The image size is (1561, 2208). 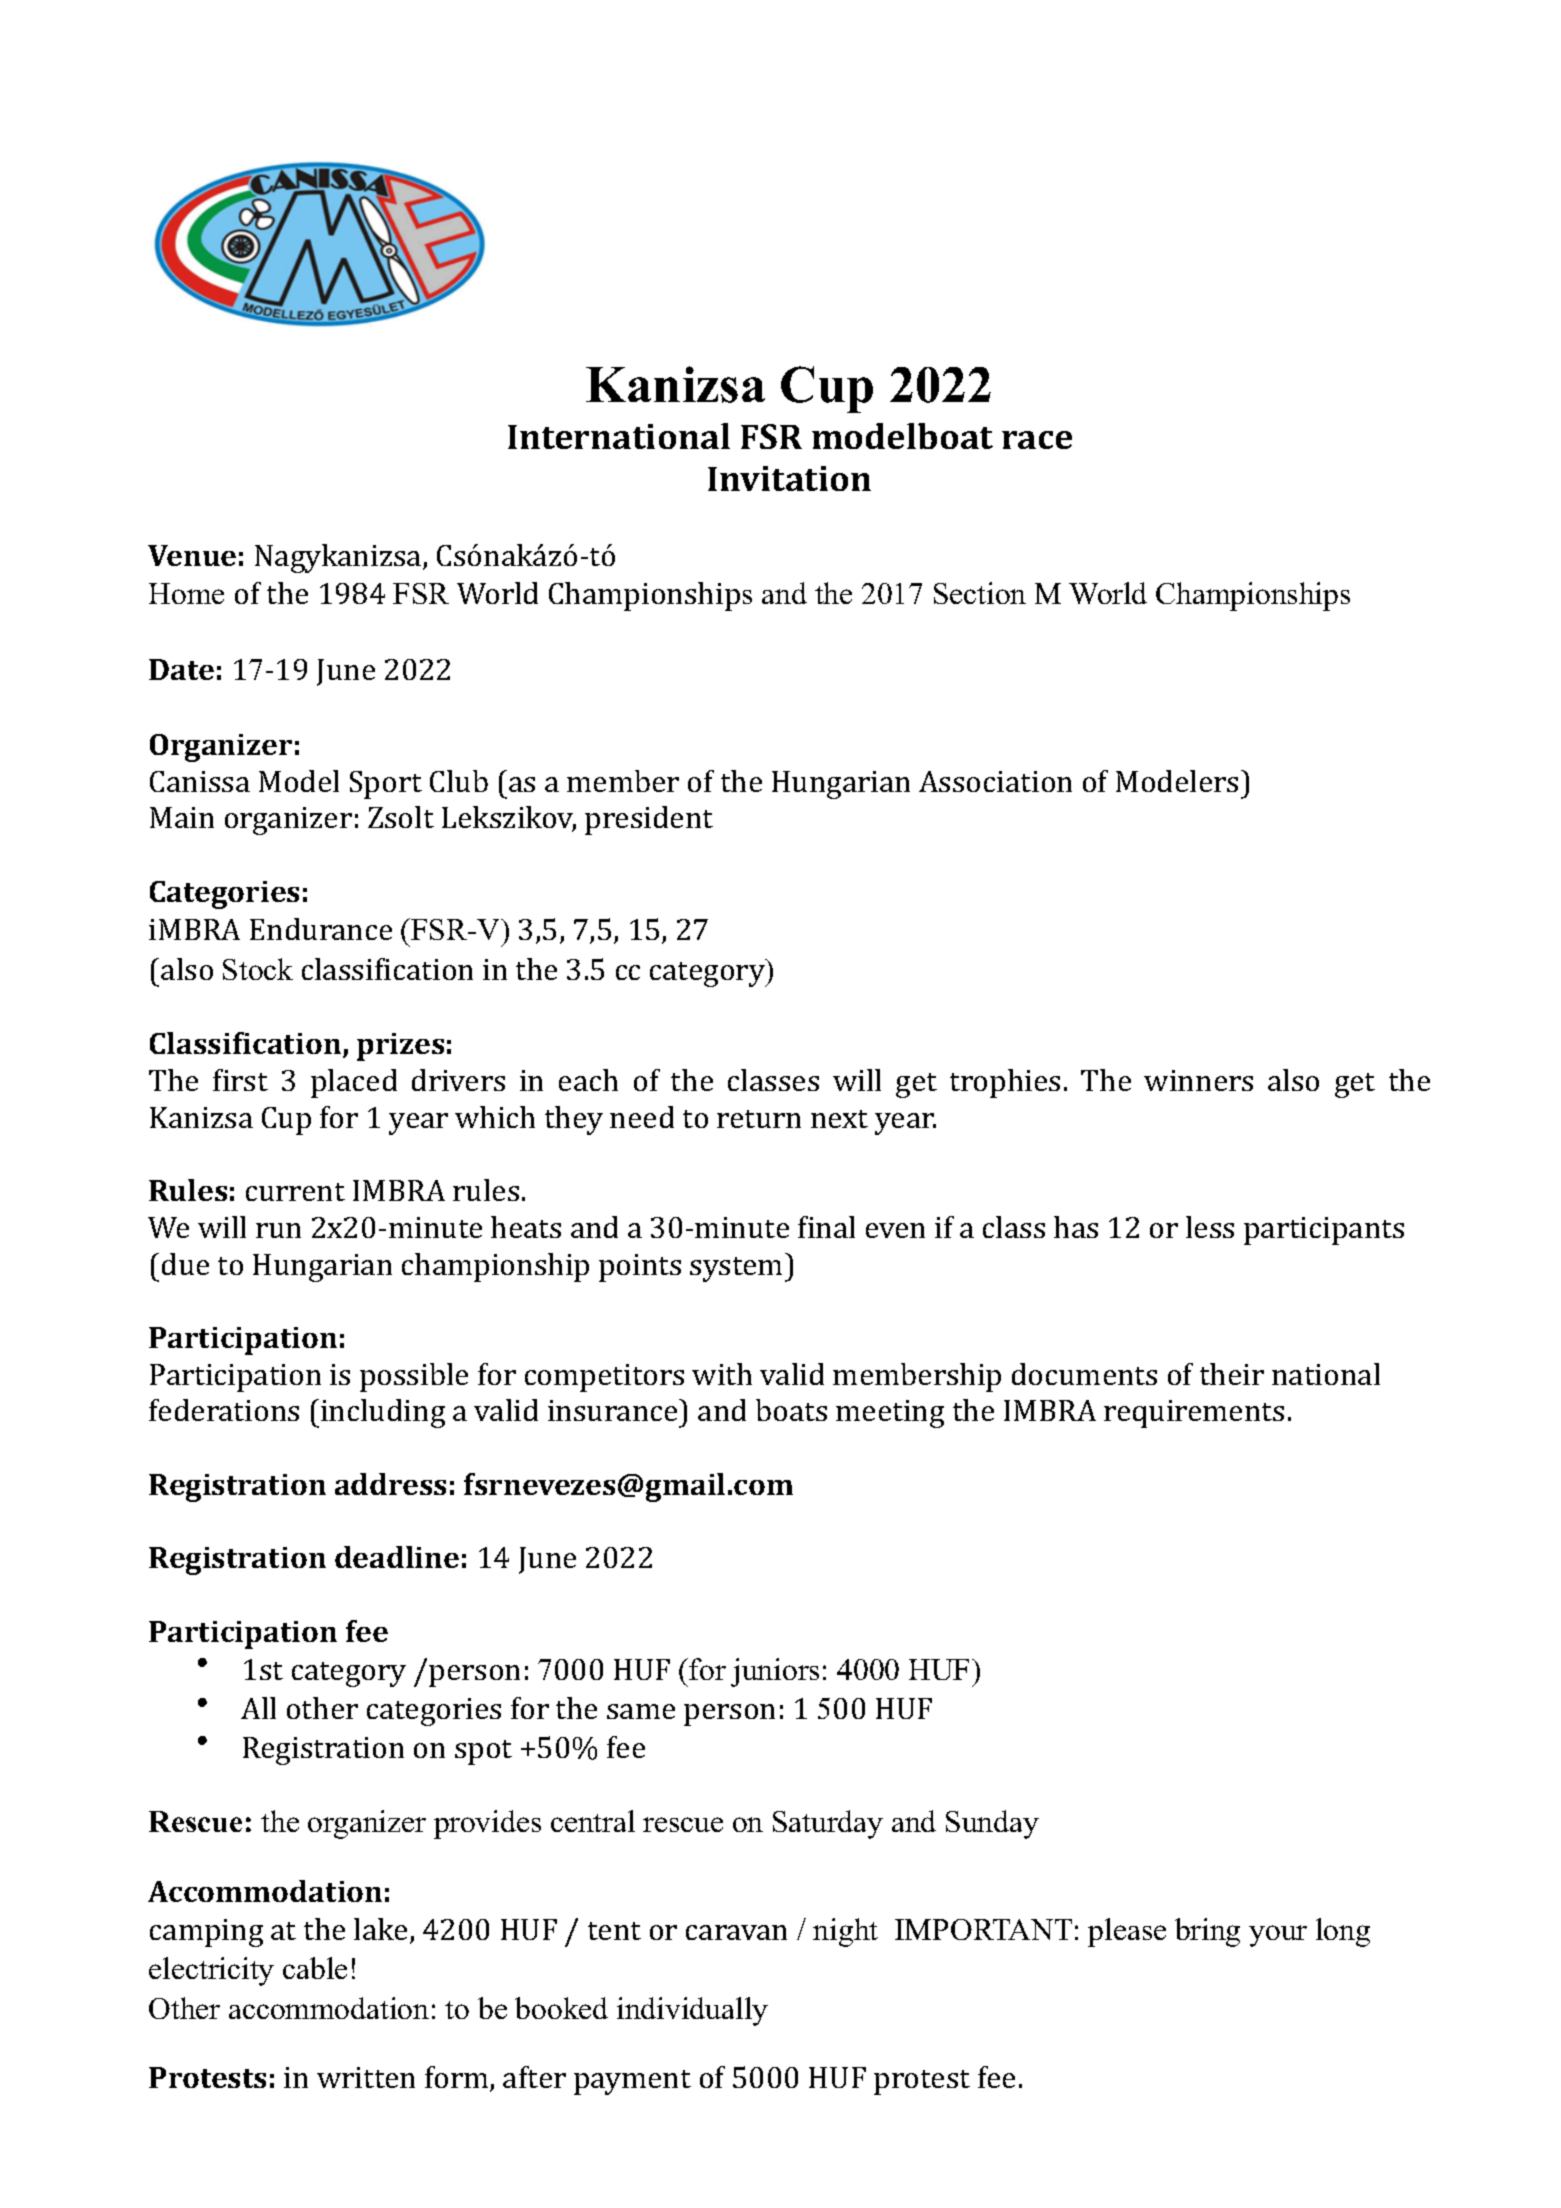 What do you see at coordinates (995, 781) in the screenshot?
I see `Association` at bounding box center [995, 781].
